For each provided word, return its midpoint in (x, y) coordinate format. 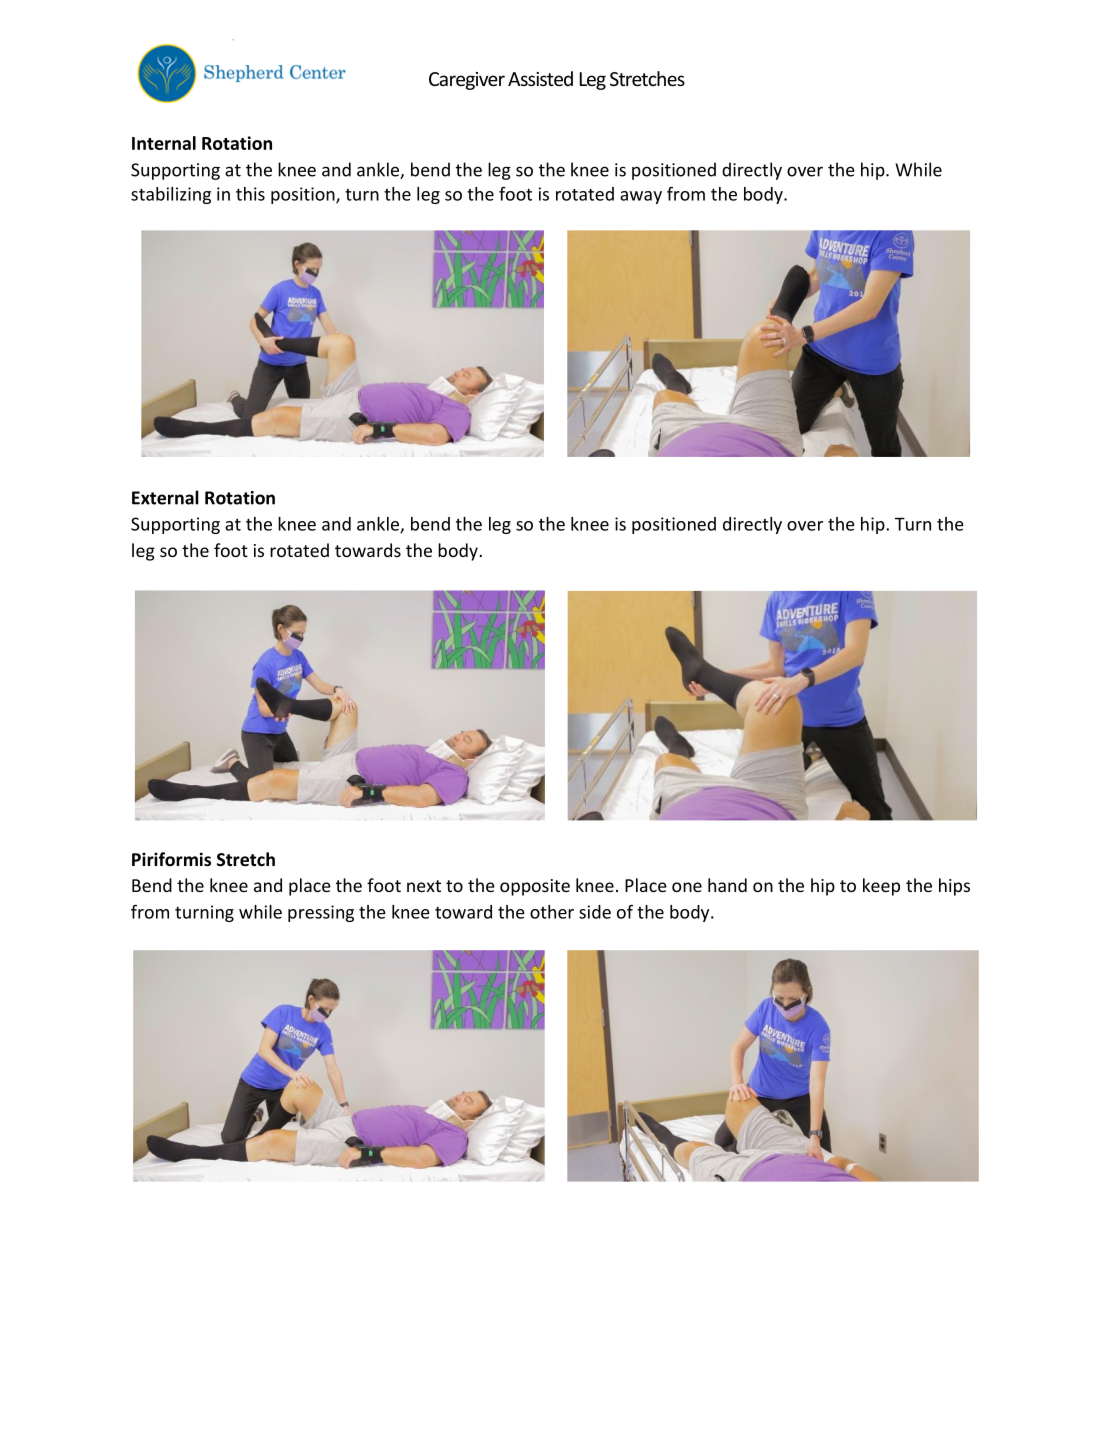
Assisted (540, 78)
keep (881, 887)
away (641, 197)
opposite (535, 887)
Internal (164, 143)
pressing (321, 913)
